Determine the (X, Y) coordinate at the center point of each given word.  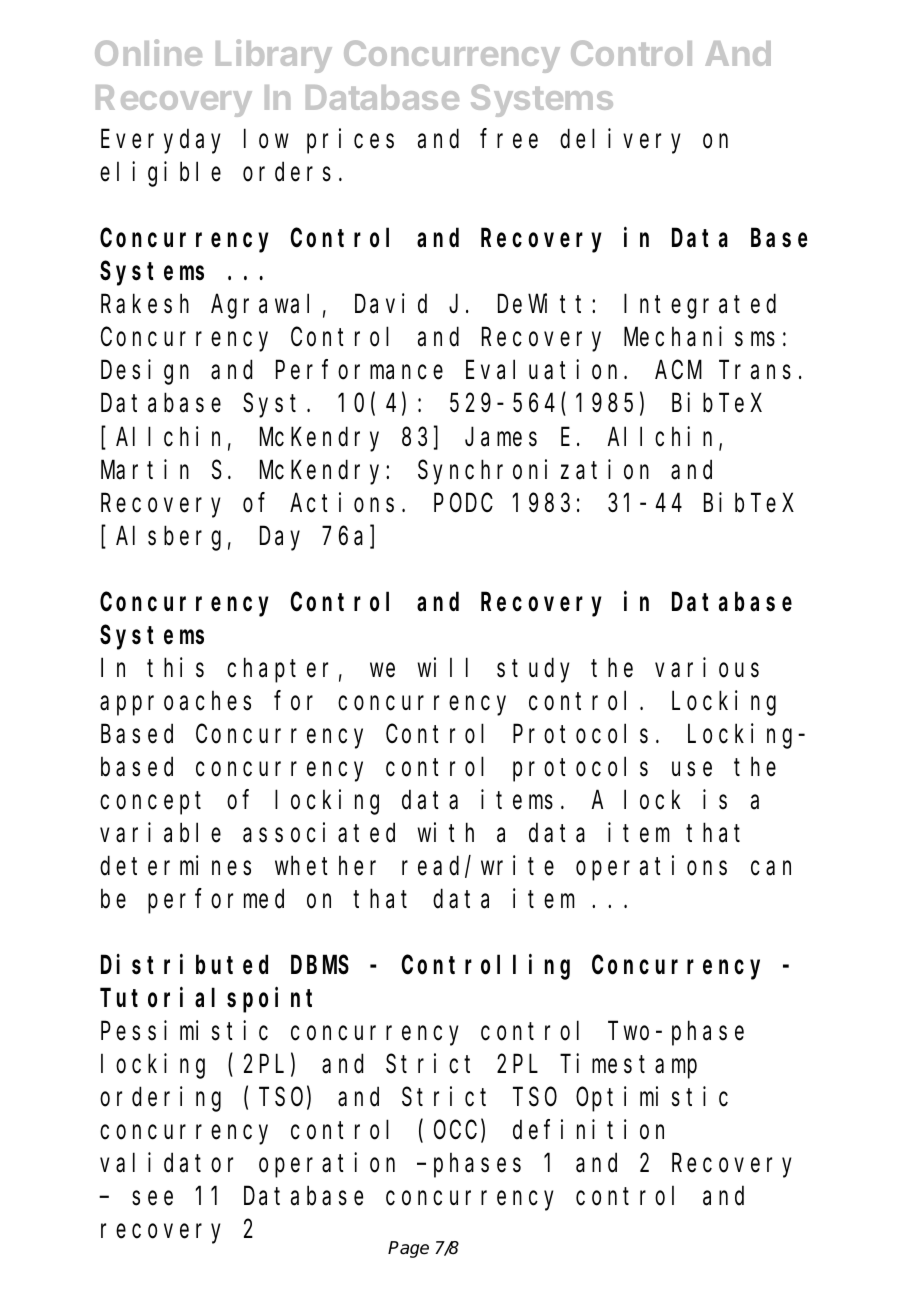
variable (160, 833)
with (446, 832)
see (152, 1199)
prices (350, 141)
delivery (620, 141)
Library (274, 56)
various (707, 667)
